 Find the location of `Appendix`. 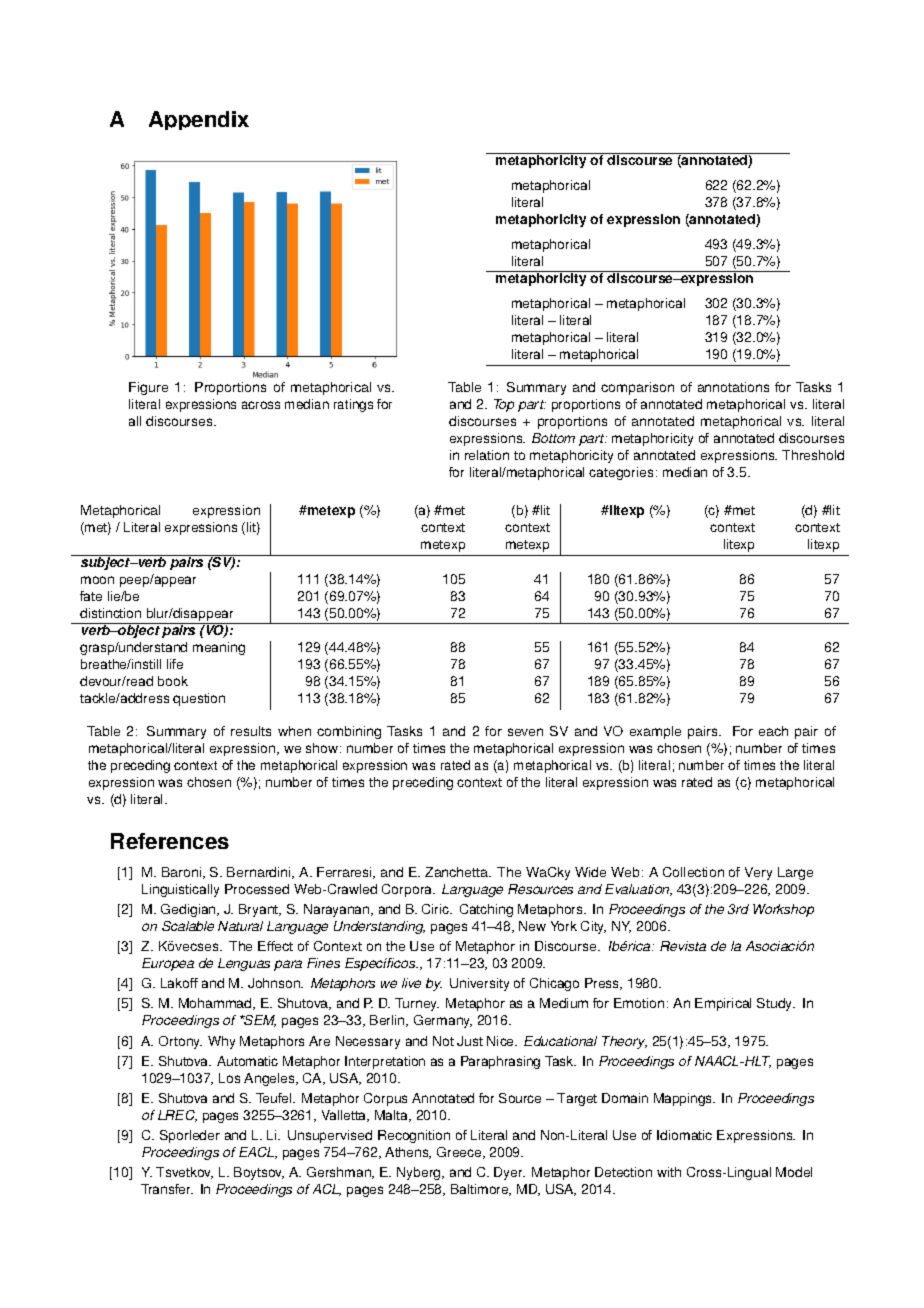

Appendix is located at coordinates (199, 120).
